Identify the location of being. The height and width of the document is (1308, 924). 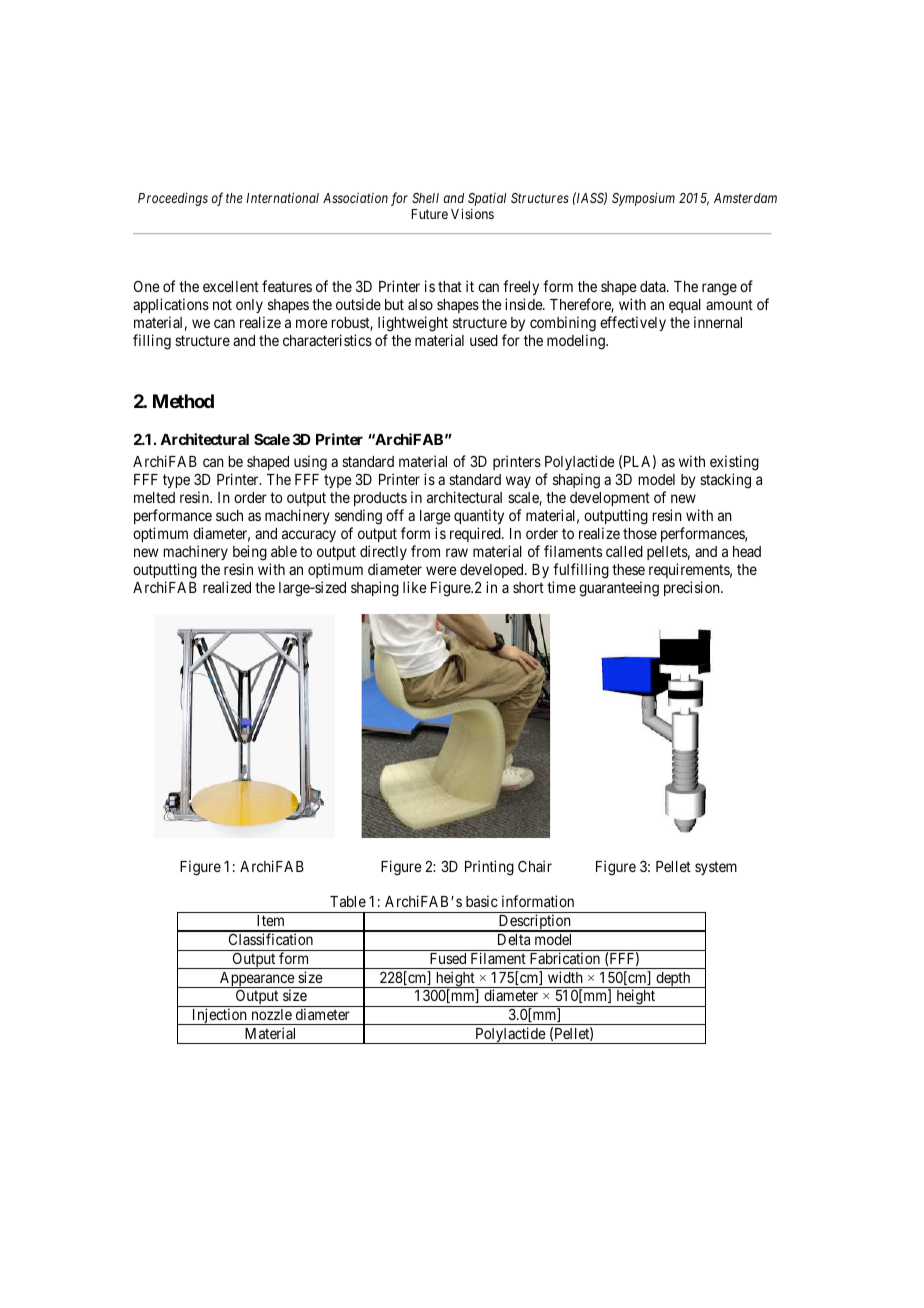
(250, 553).
